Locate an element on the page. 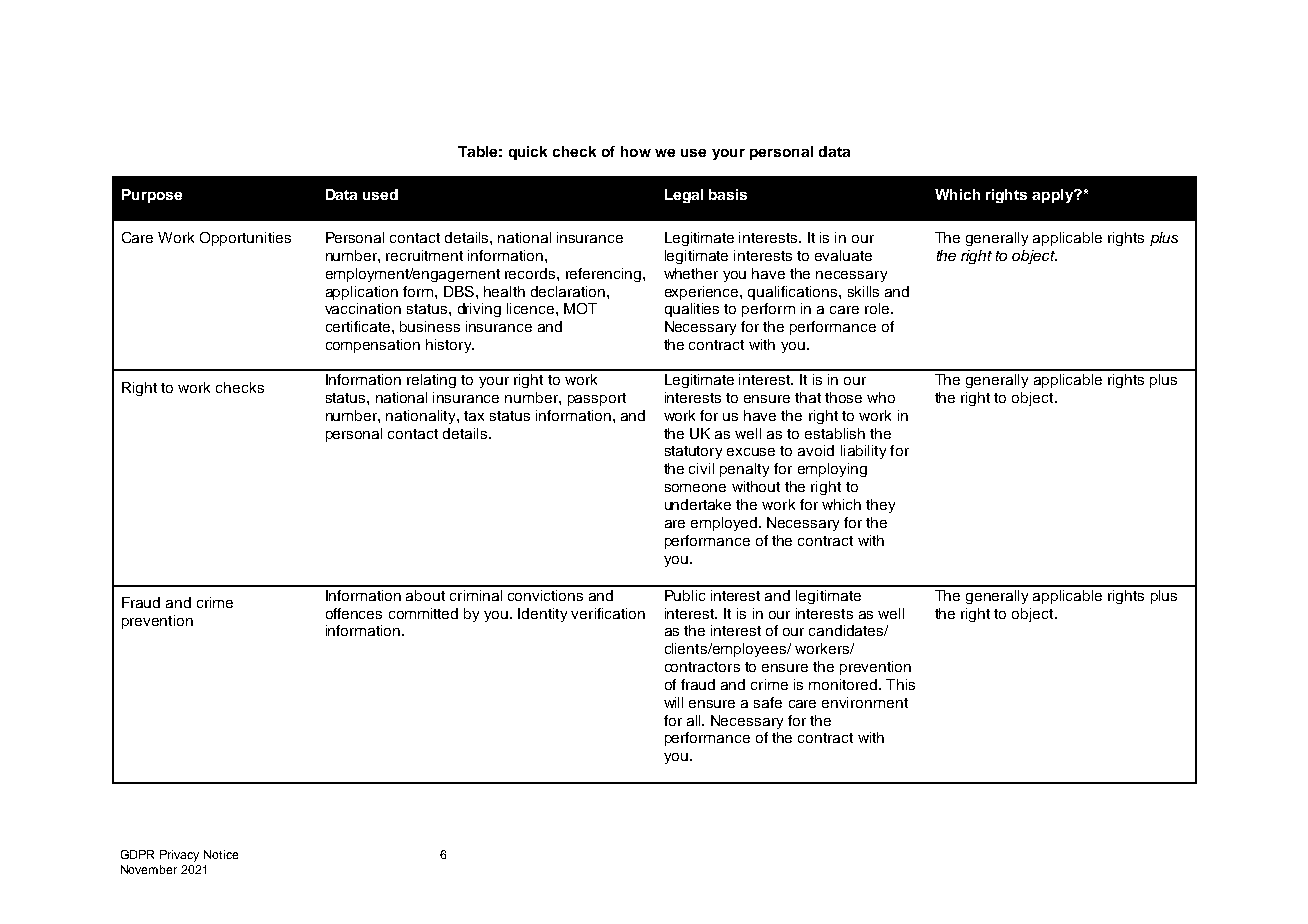 The width and height of the page is (1308, 924). offences is located at coordinates (354, 613).
